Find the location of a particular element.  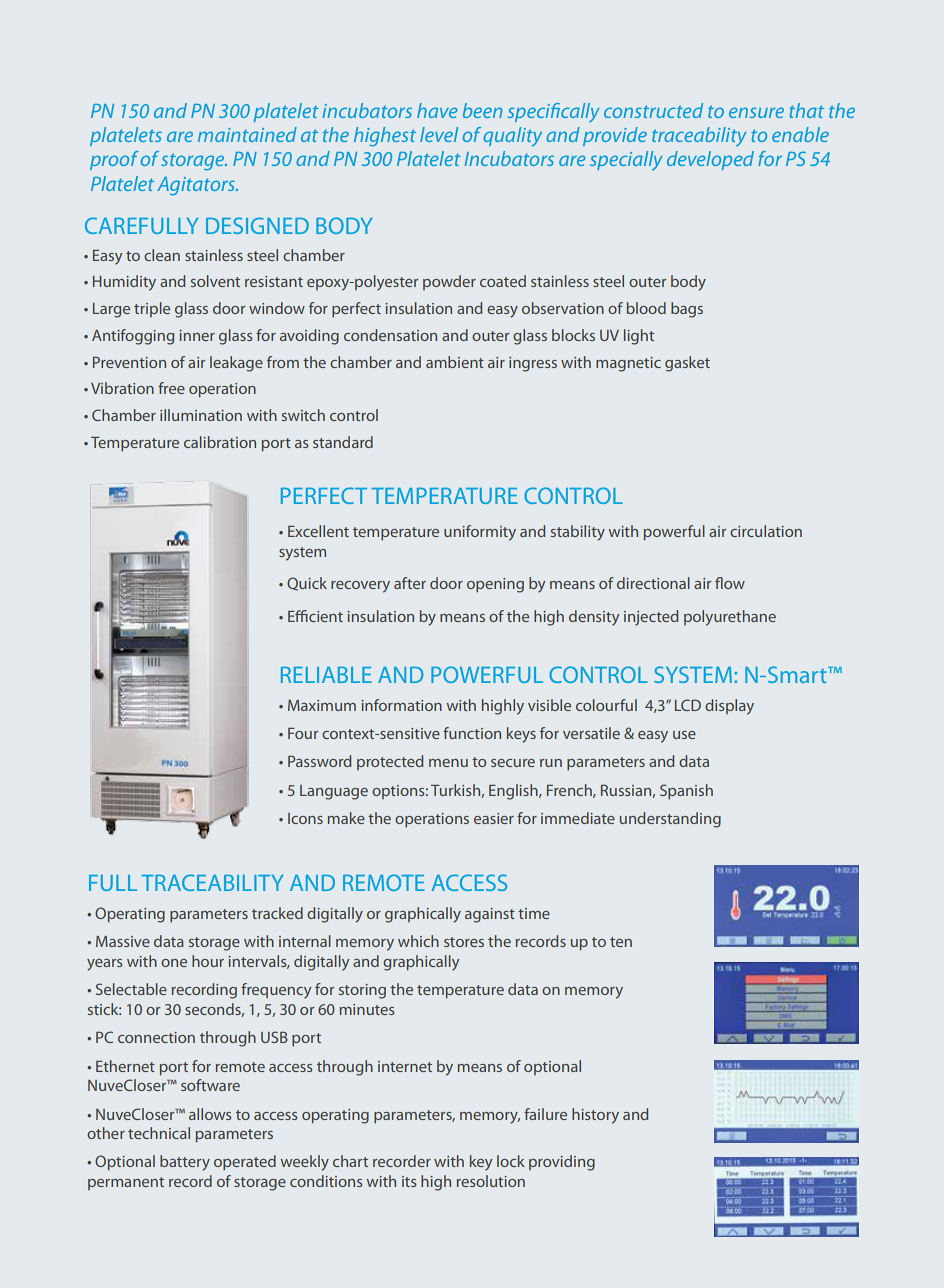

against is located at coordinates (490, 915).
